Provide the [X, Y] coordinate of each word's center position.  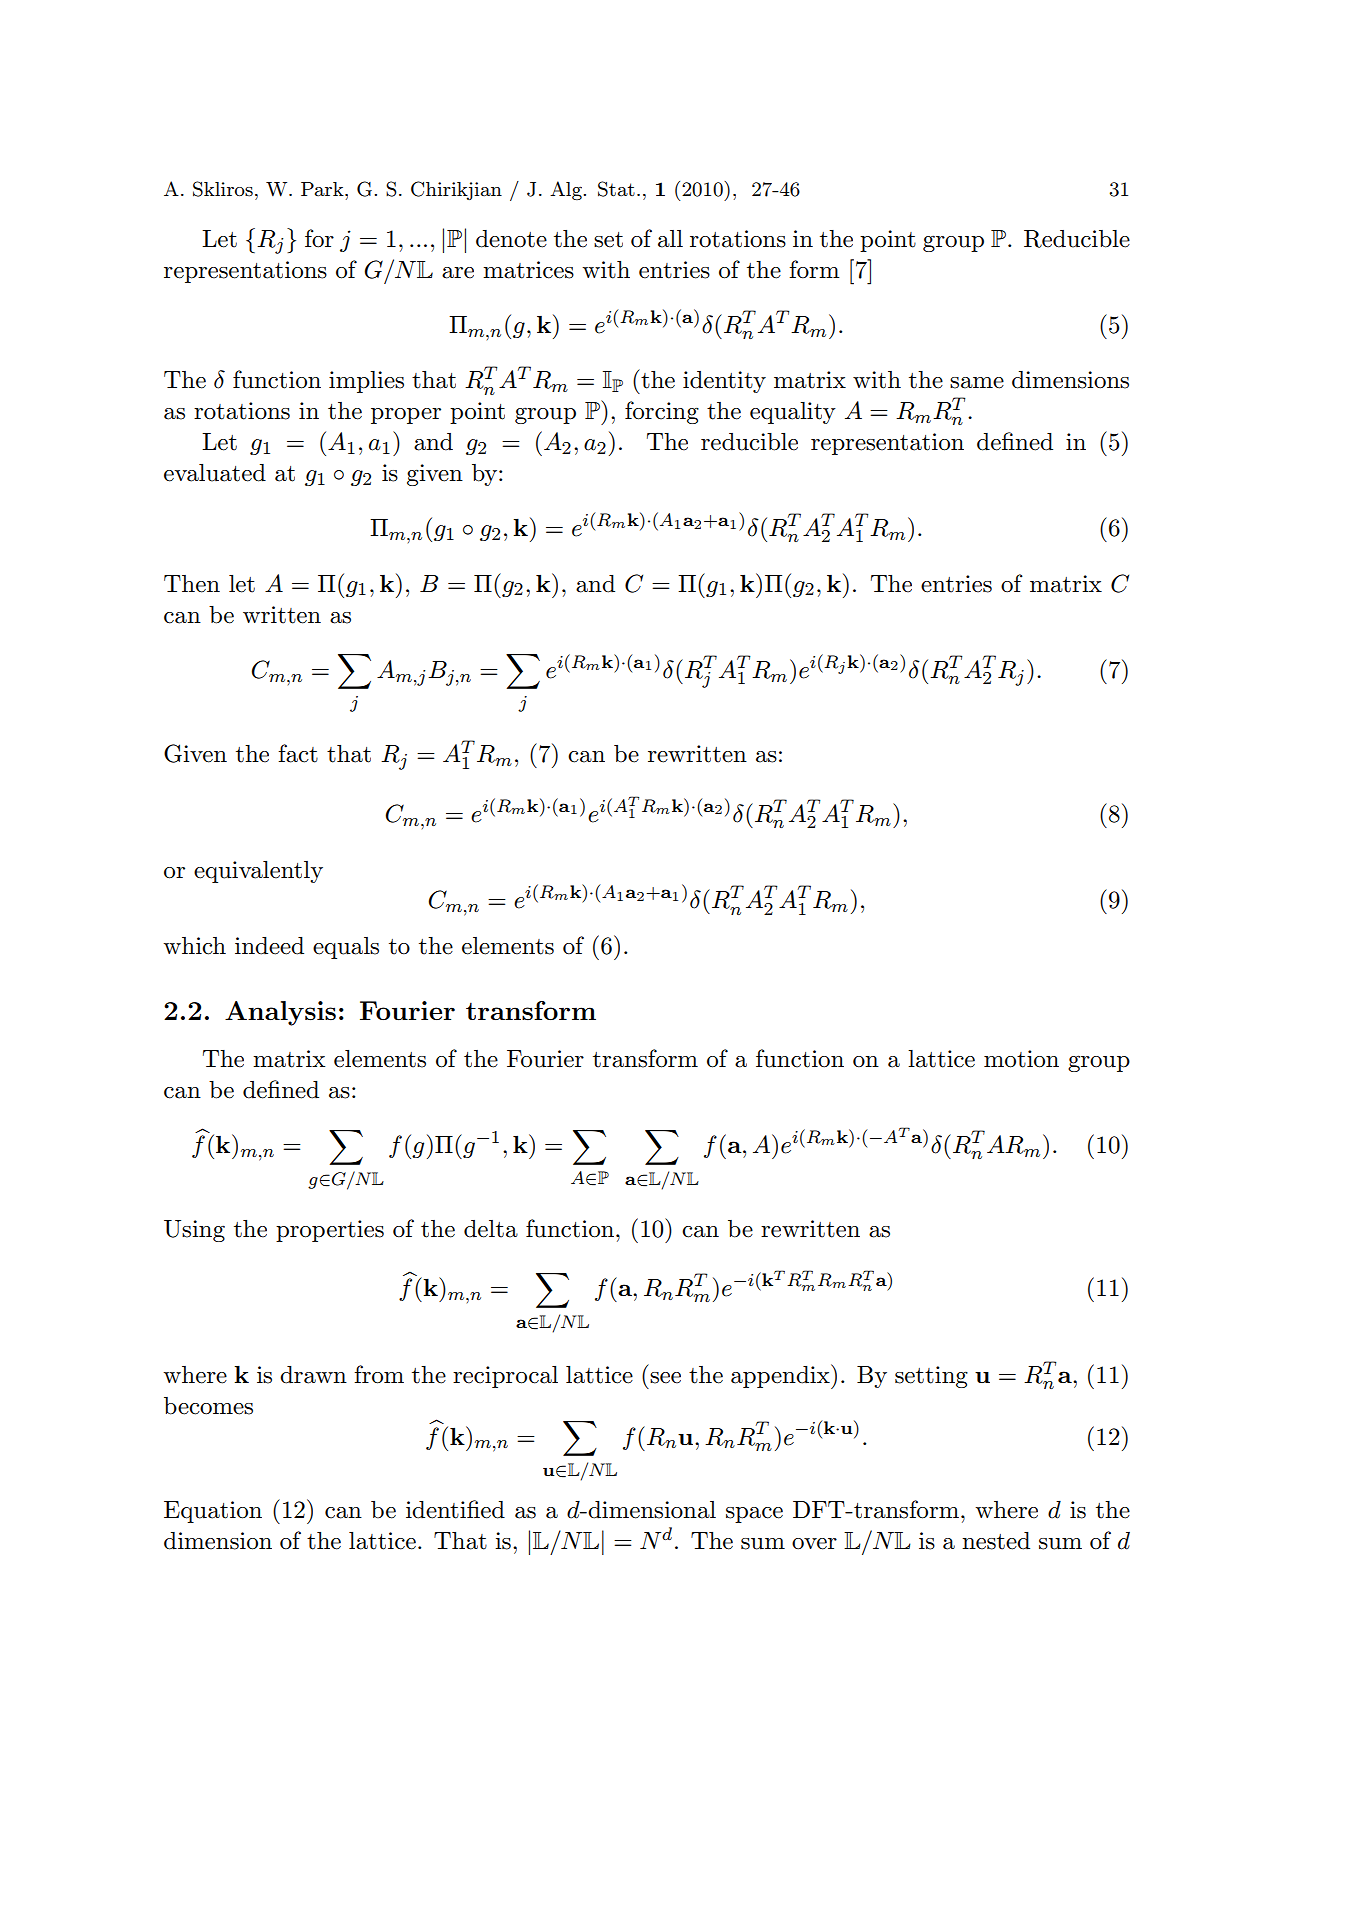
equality [793, 413]
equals [346, 948]
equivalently [258, 872]
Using [194, 1231]
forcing [662, 412]
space [754, 1515]
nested [996, 1541]
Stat [616, 189]
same [977, 383]
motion [1021, 1059]
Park [323, 189]
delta [491, 1229]
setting [931, 1377]
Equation [213, 1512]
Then [192, 584]
